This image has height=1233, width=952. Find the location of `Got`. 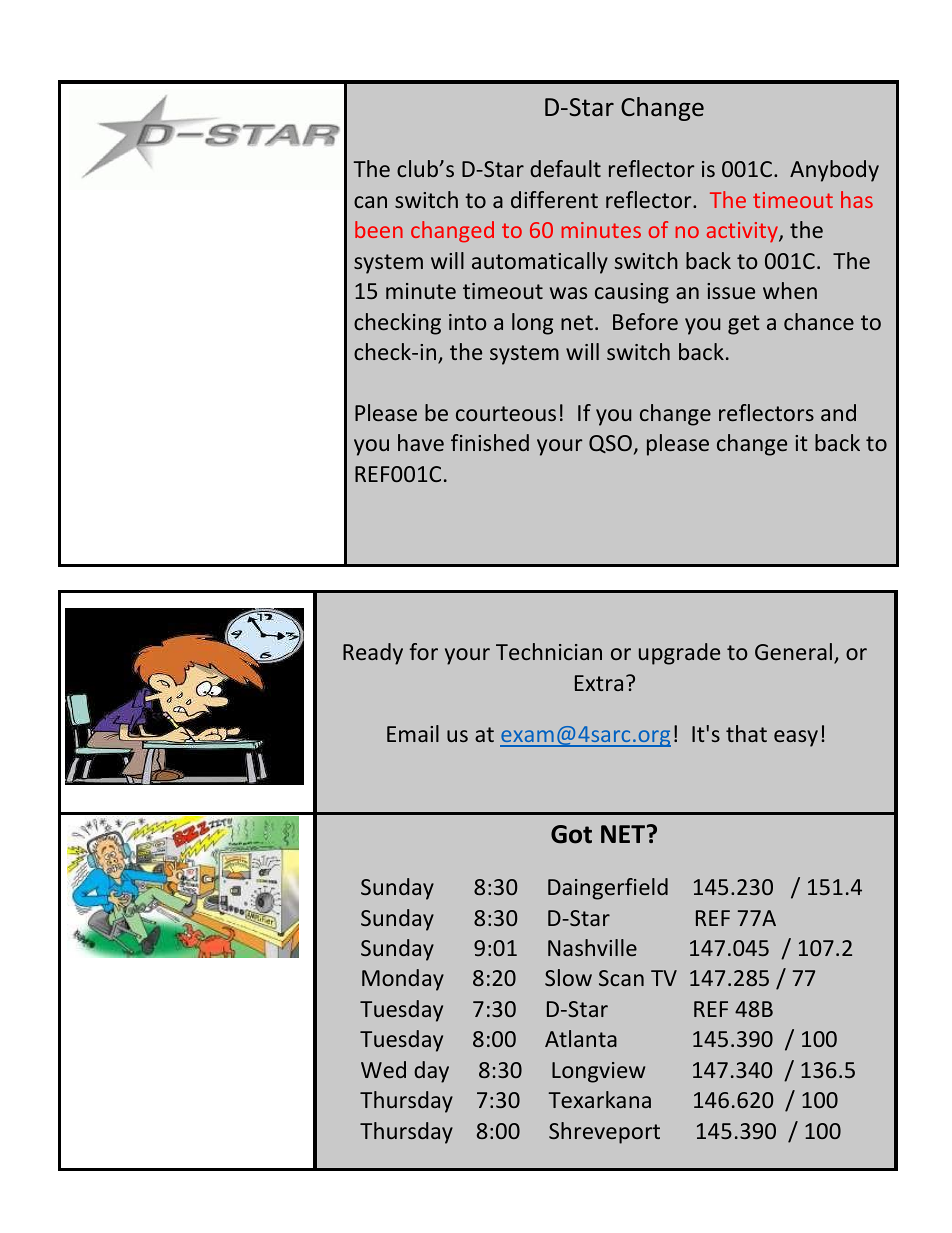

Got is located at coordinates (571, 834).
